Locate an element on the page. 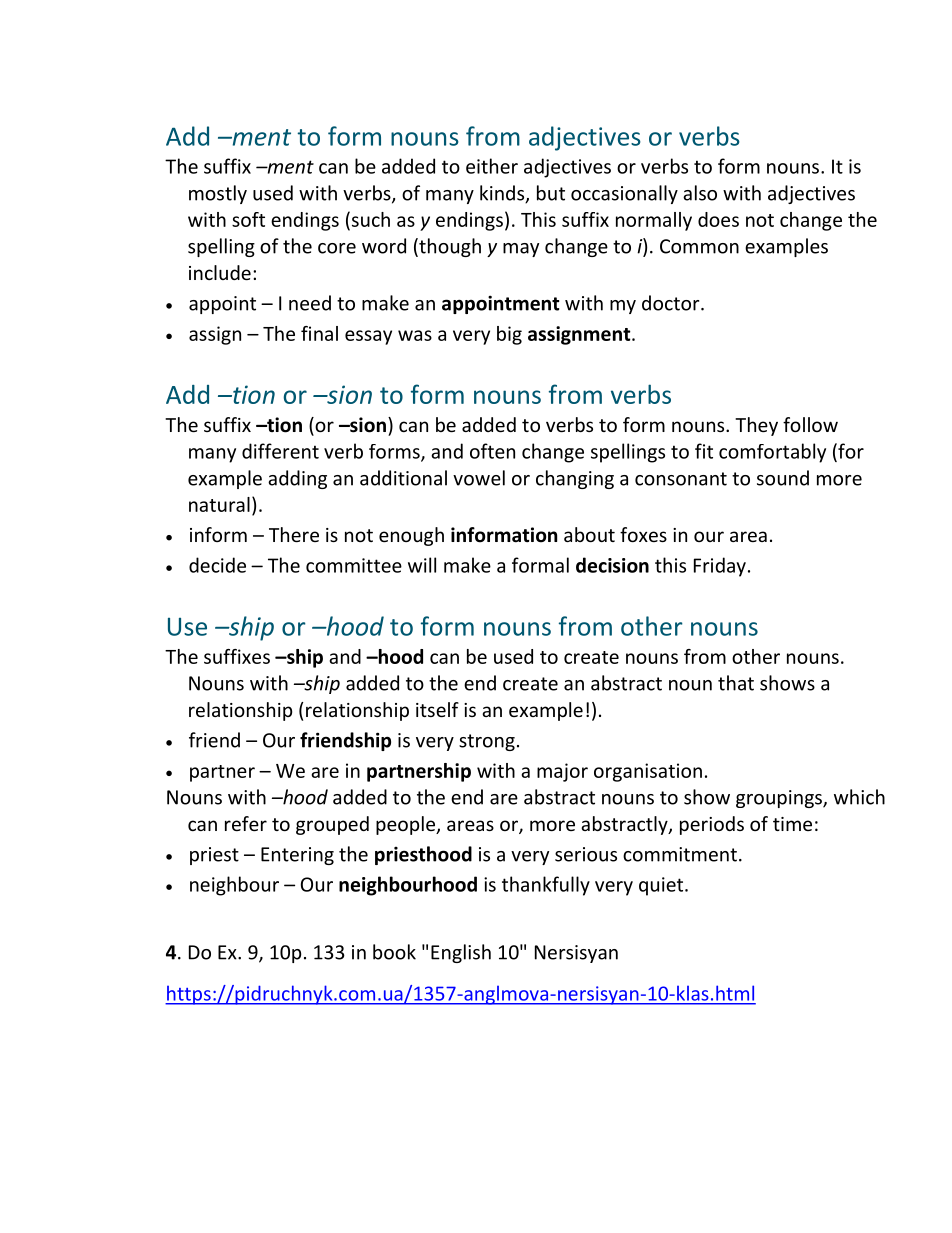  Friday is located at coordinates (720, 567).
